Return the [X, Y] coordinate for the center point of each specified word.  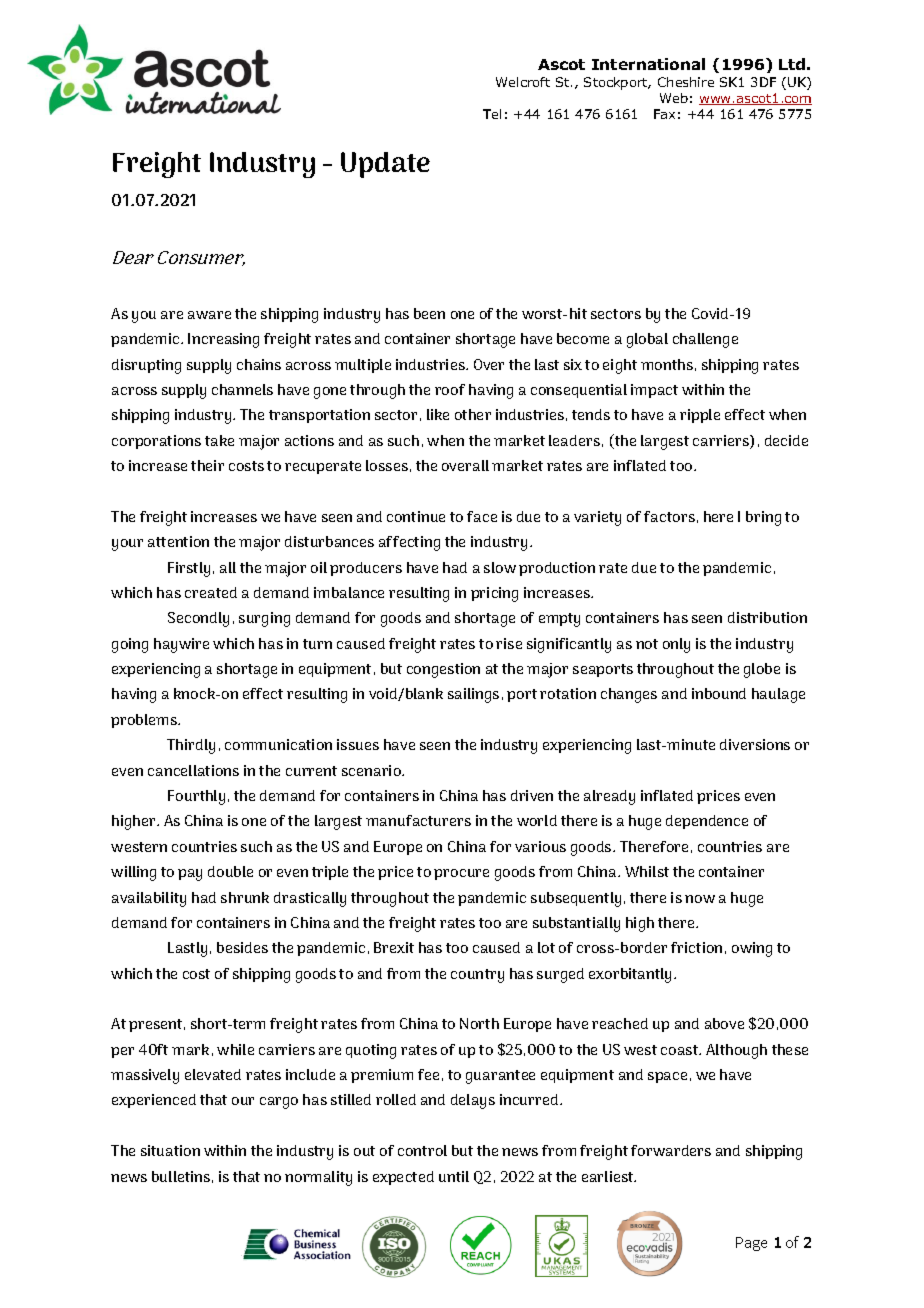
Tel [492, 114]
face [482, 516]
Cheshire [686, 82]
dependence [707, 822]
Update [385, 165]
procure [461, 874]
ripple [700, 416]
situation [170, 1150]
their [207, 465]
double [230, 871]
